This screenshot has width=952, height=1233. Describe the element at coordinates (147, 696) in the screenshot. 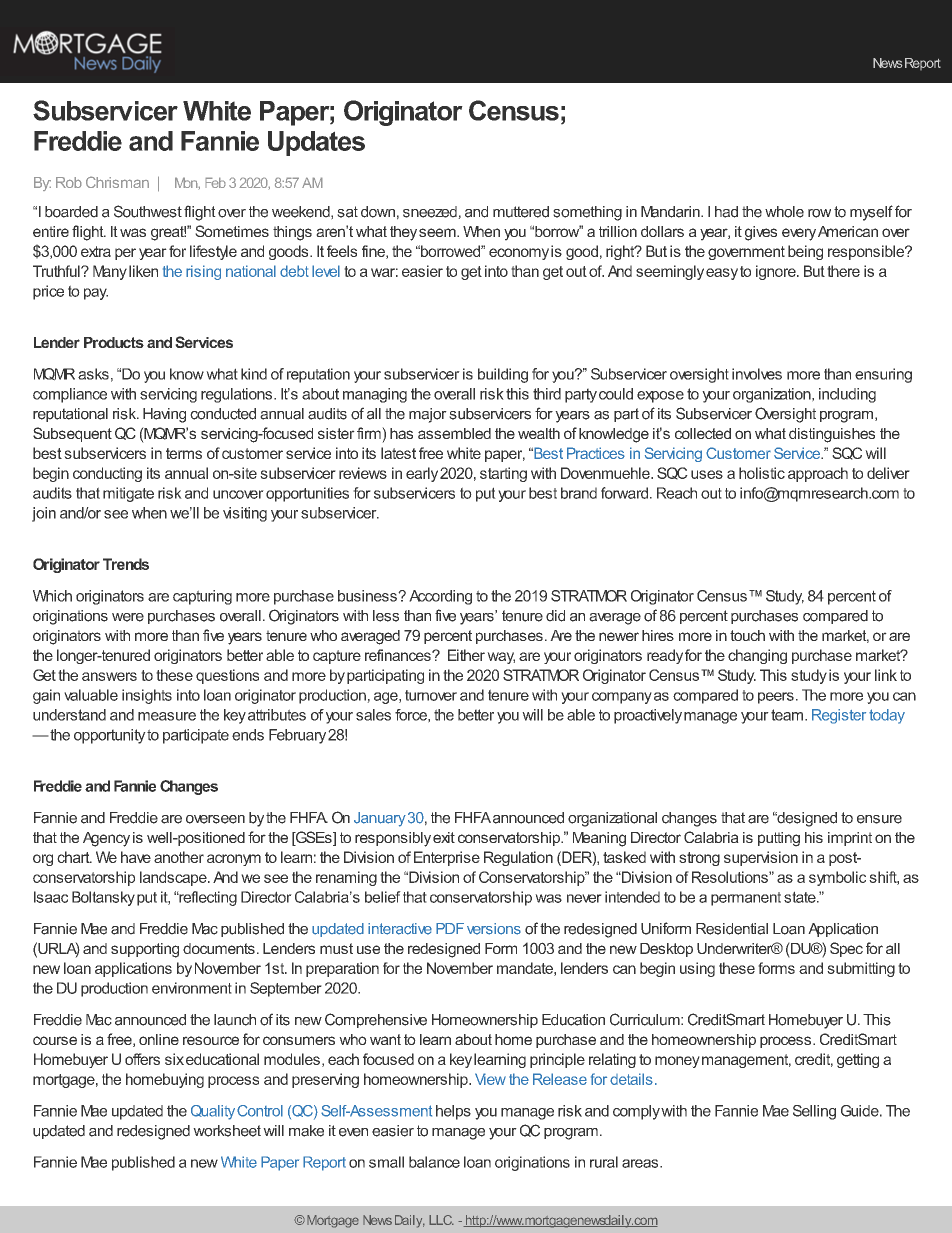

I see `insights` at that location.
